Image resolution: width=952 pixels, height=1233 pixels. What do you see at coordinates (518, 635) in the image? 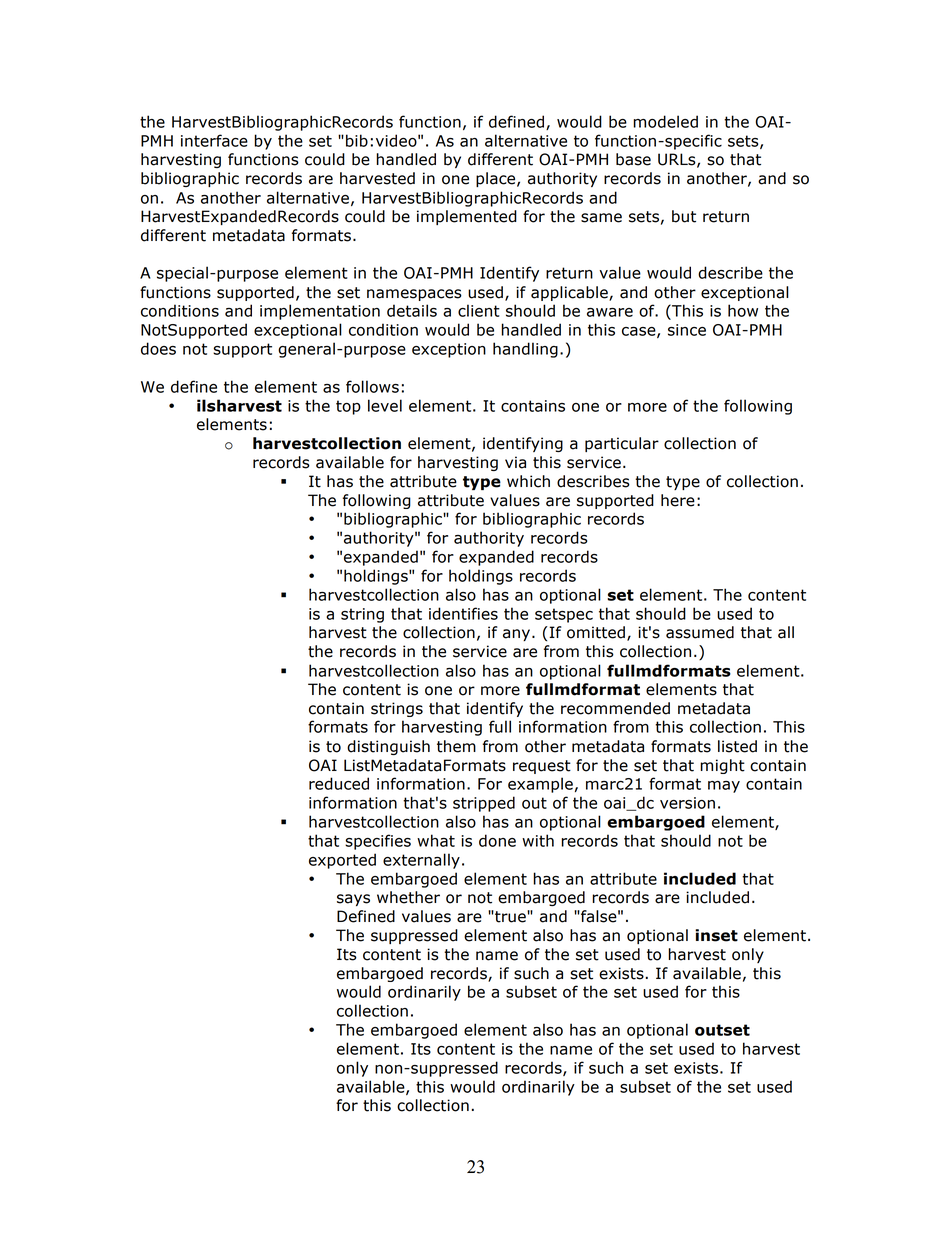
I see `any` at bounding box center [518, 635].
